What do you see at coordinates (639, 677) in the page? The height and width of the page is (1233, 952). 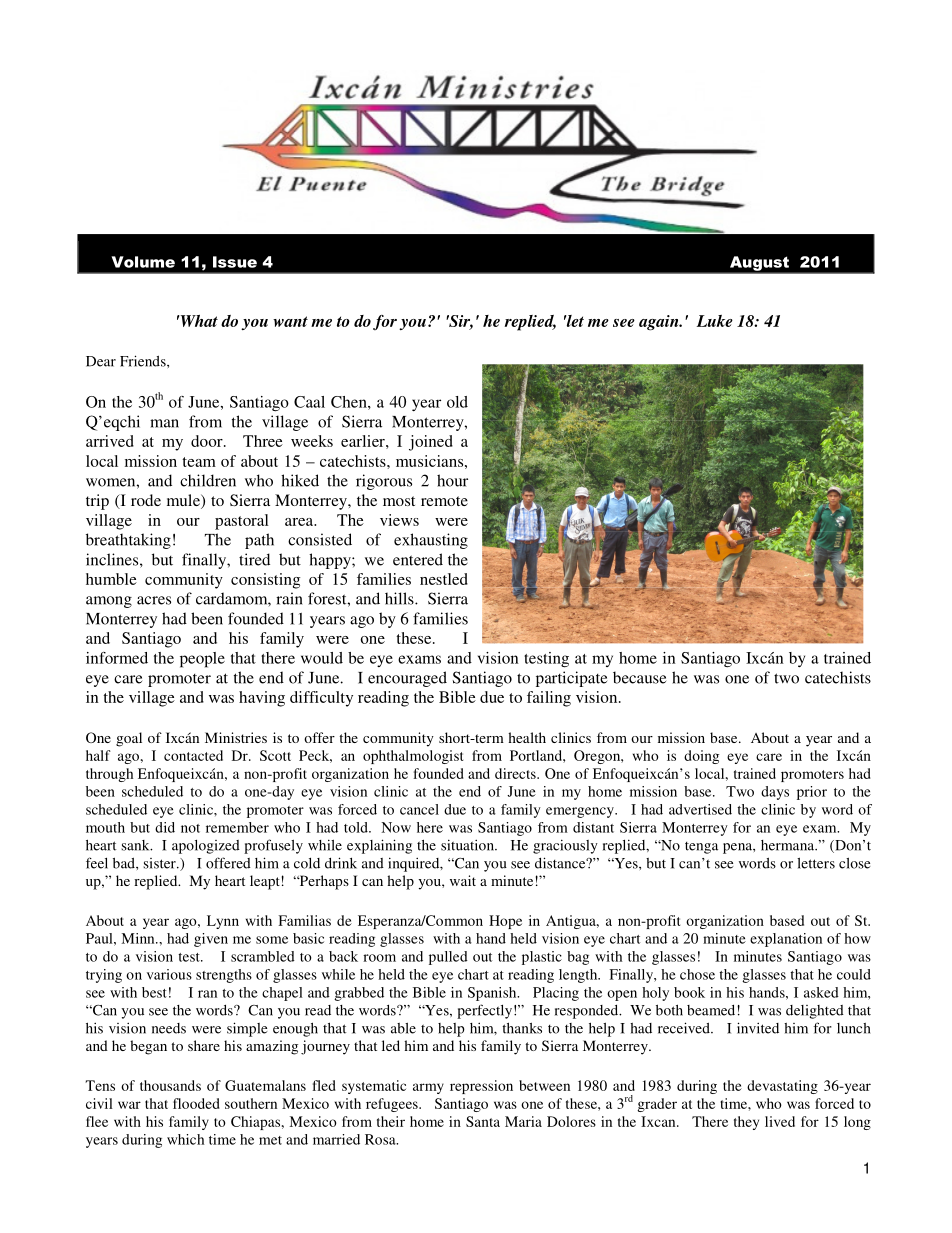 I see `because` at bounding box center [639, 677].
